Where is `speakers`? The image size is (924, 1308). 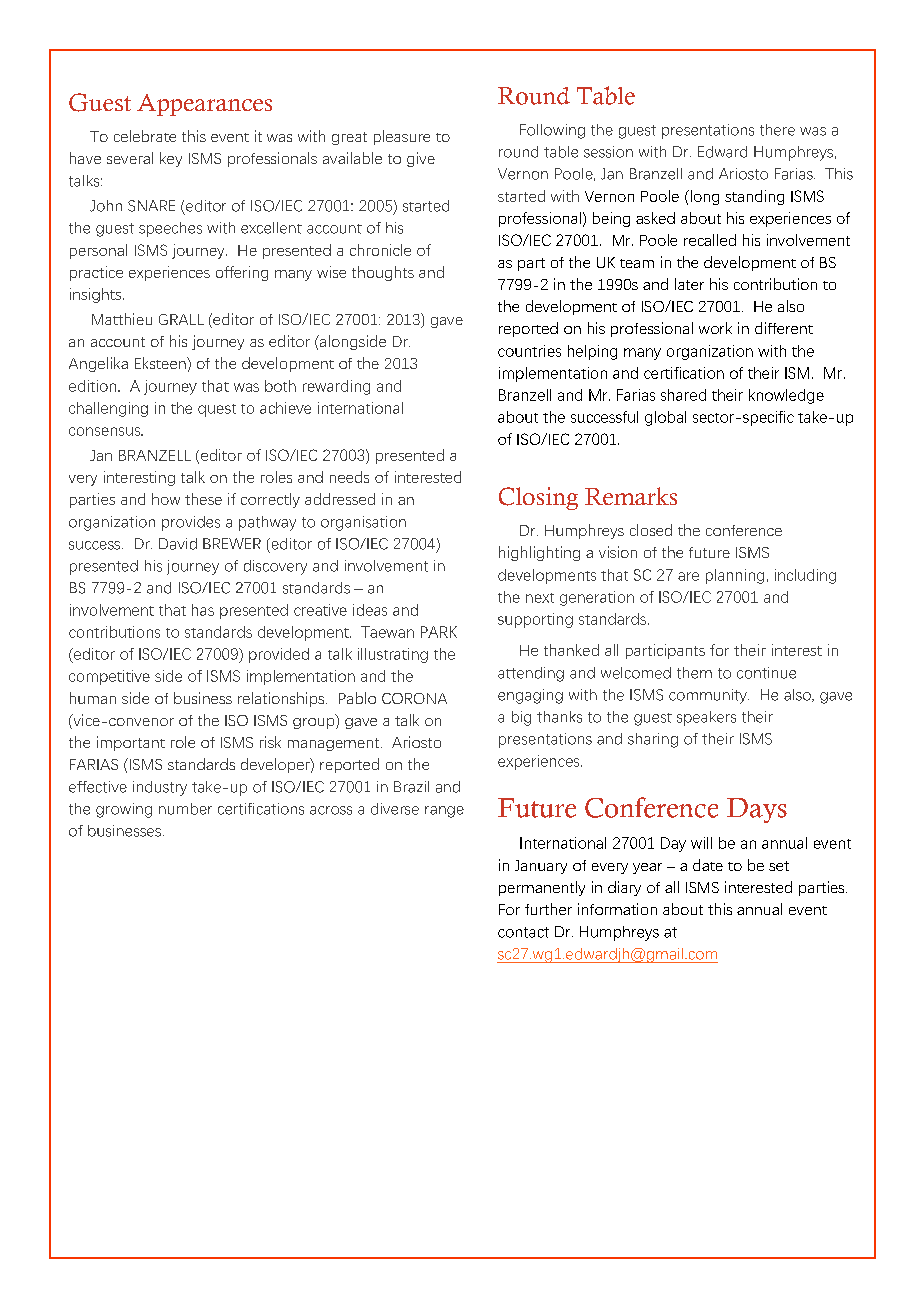 speakers is located at coordinates (706, 718).
